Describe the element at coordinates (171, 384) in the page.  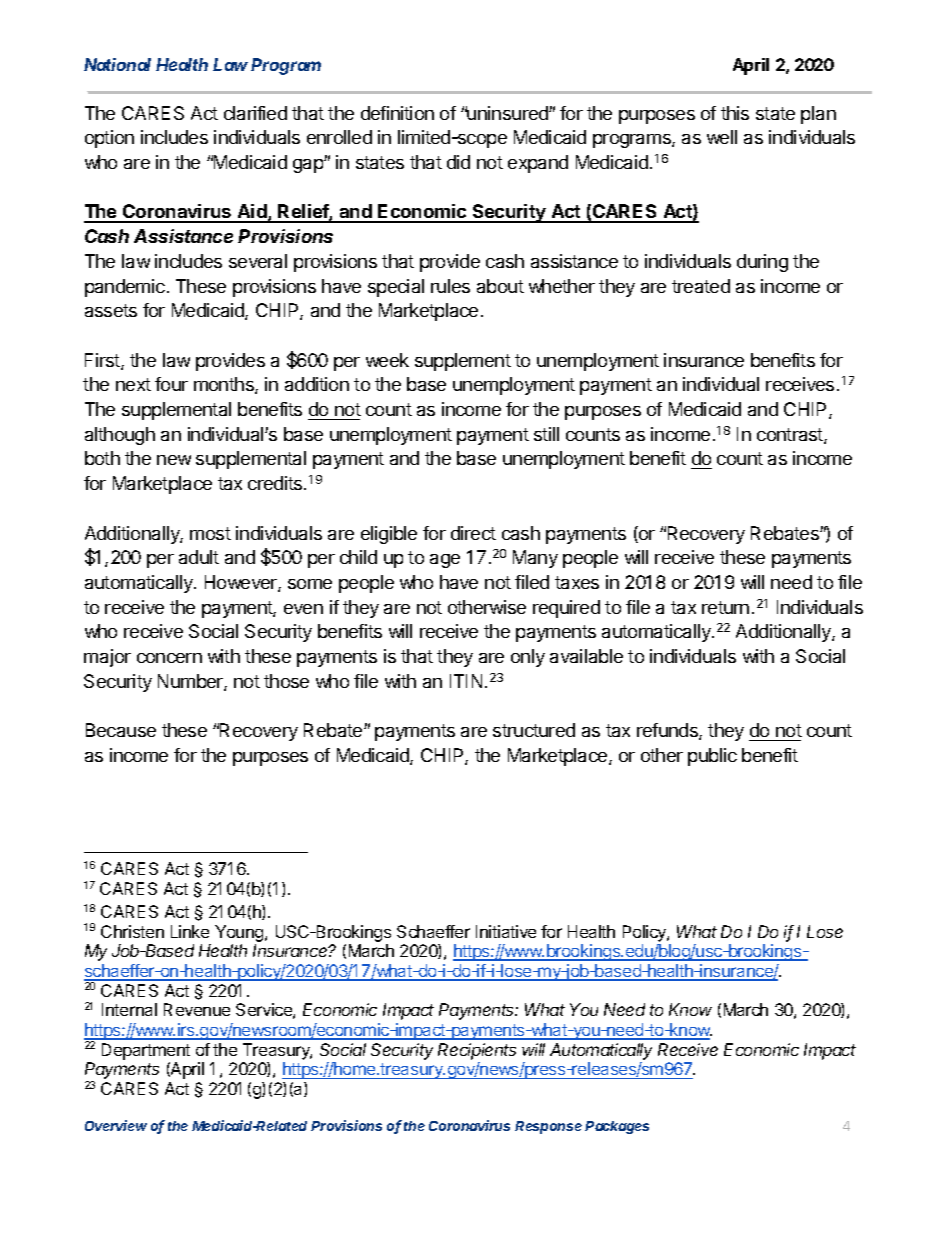
I see `four` at that location.
